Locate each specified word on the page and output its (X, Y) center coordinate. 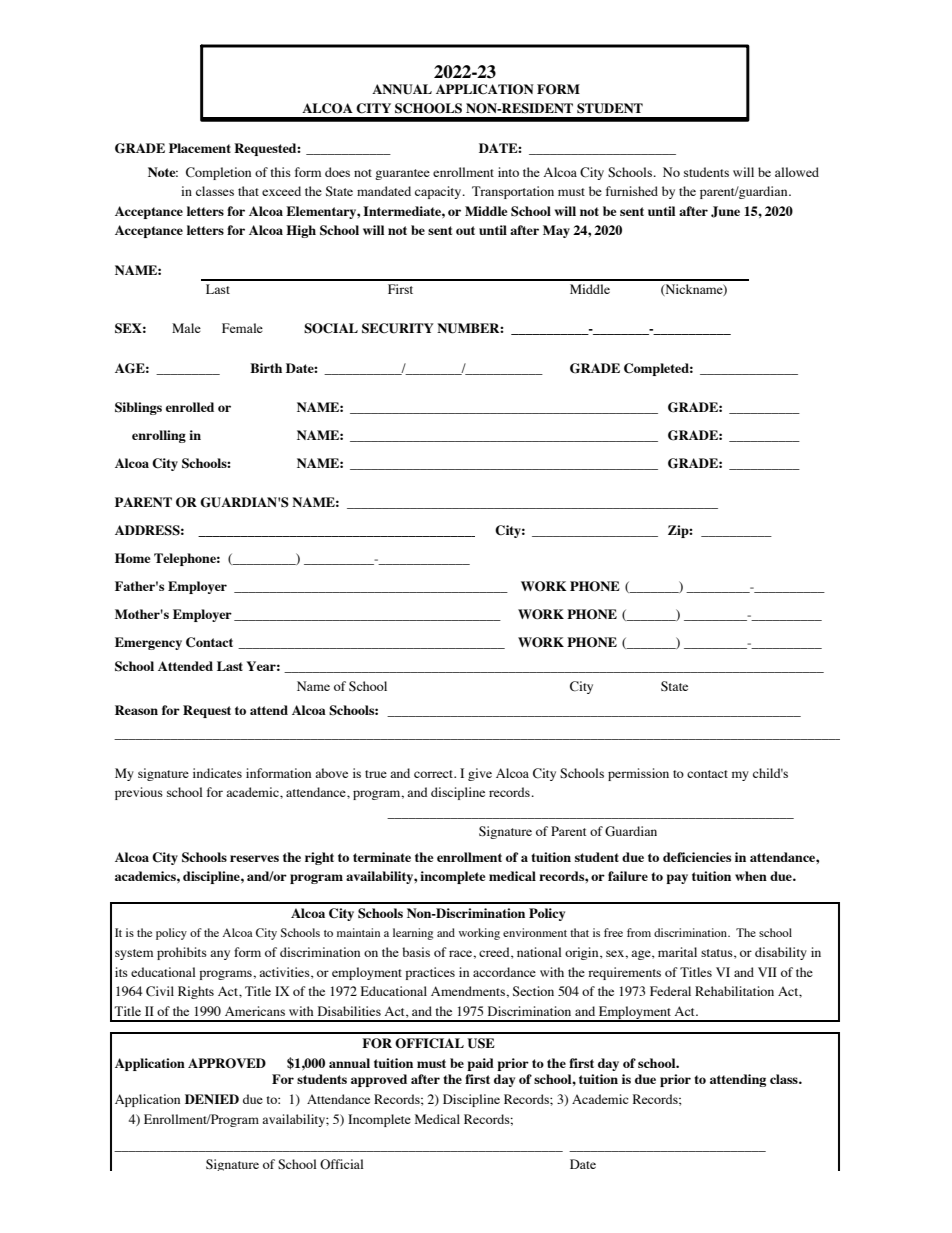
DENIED (212, 1099)
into (508, 172)
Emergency (148, 643)
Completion (218, 173)
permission (638, 774)
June (725, 212)
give (480, 774)
